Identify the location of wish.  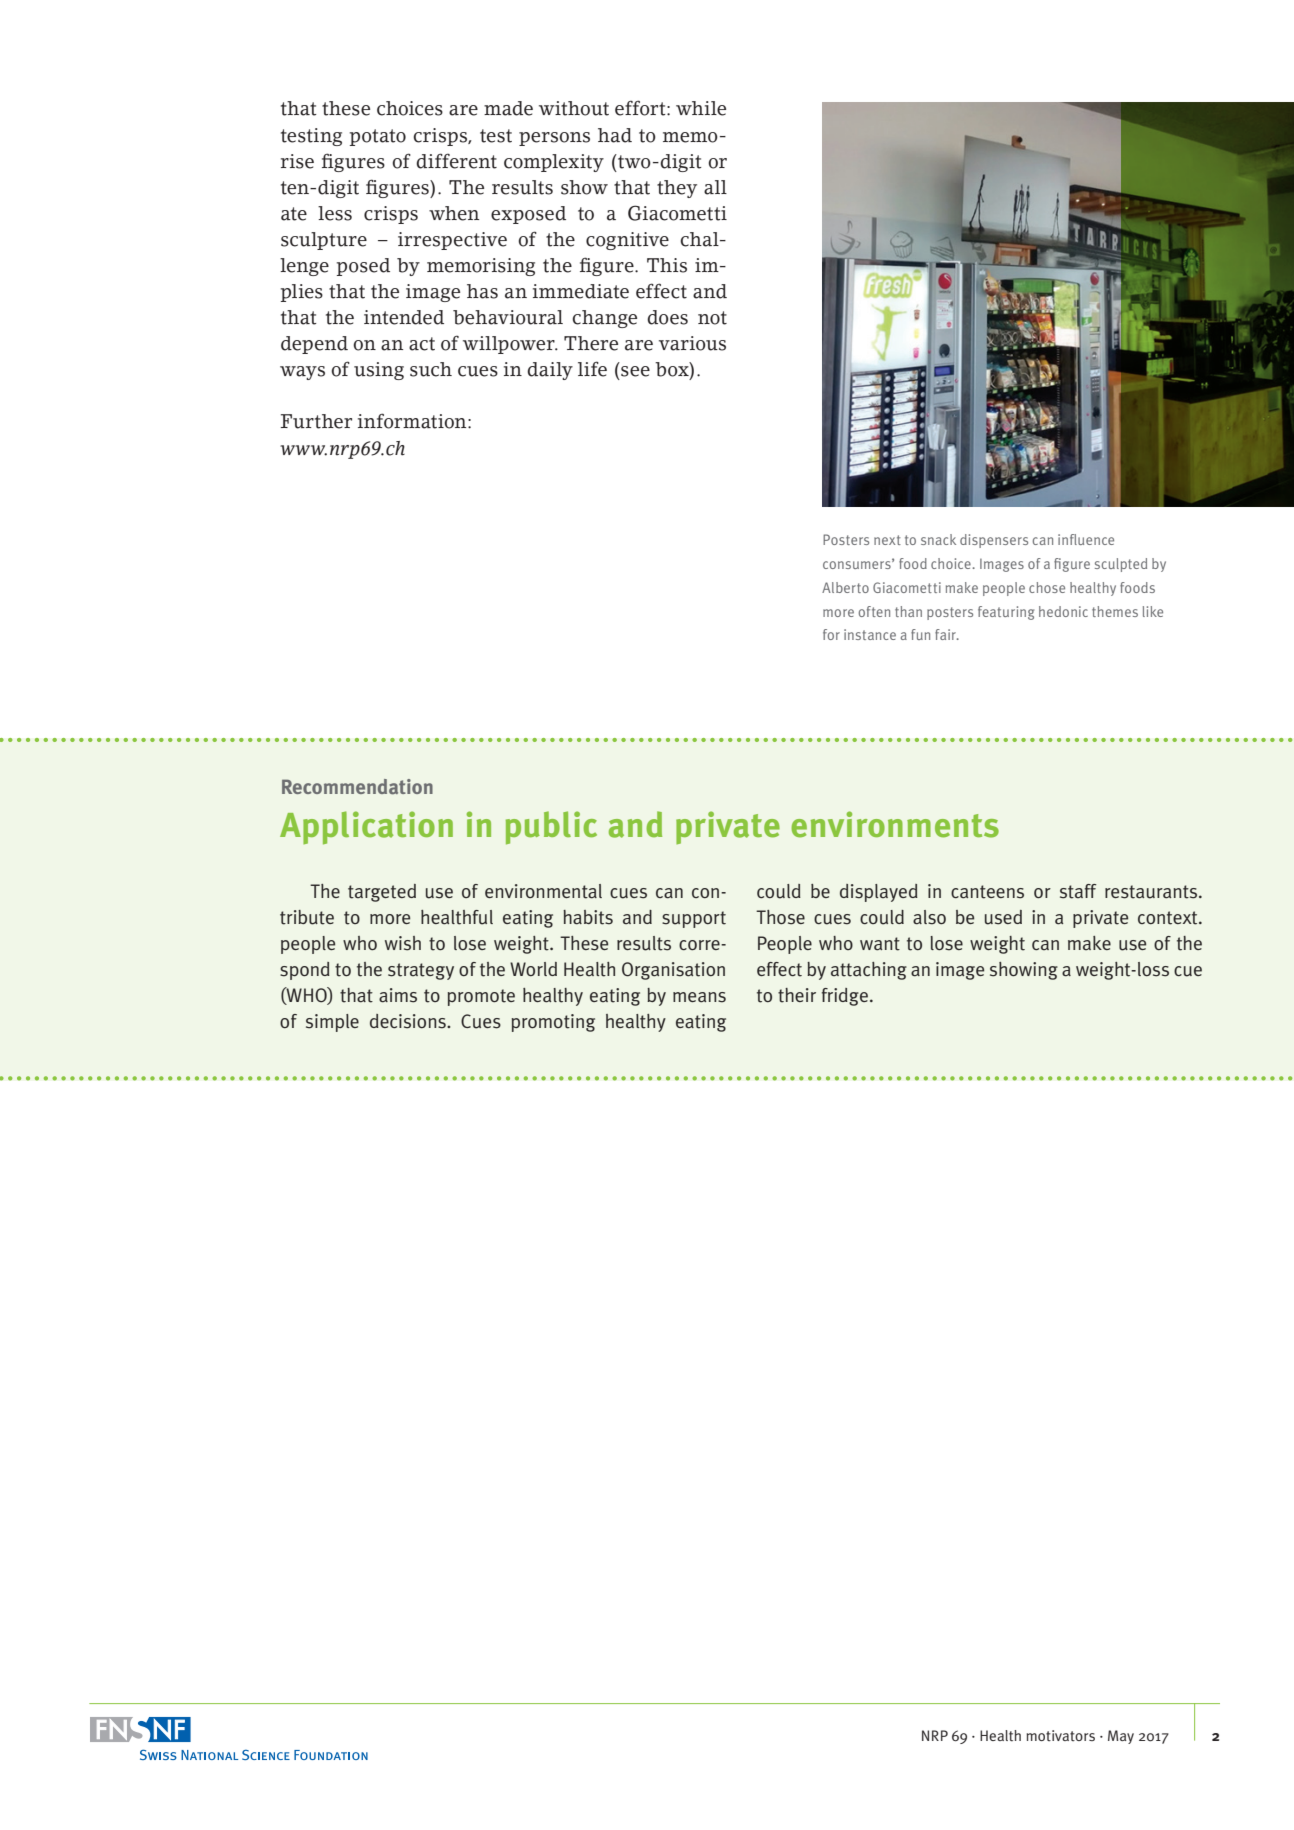
(403, 943).
